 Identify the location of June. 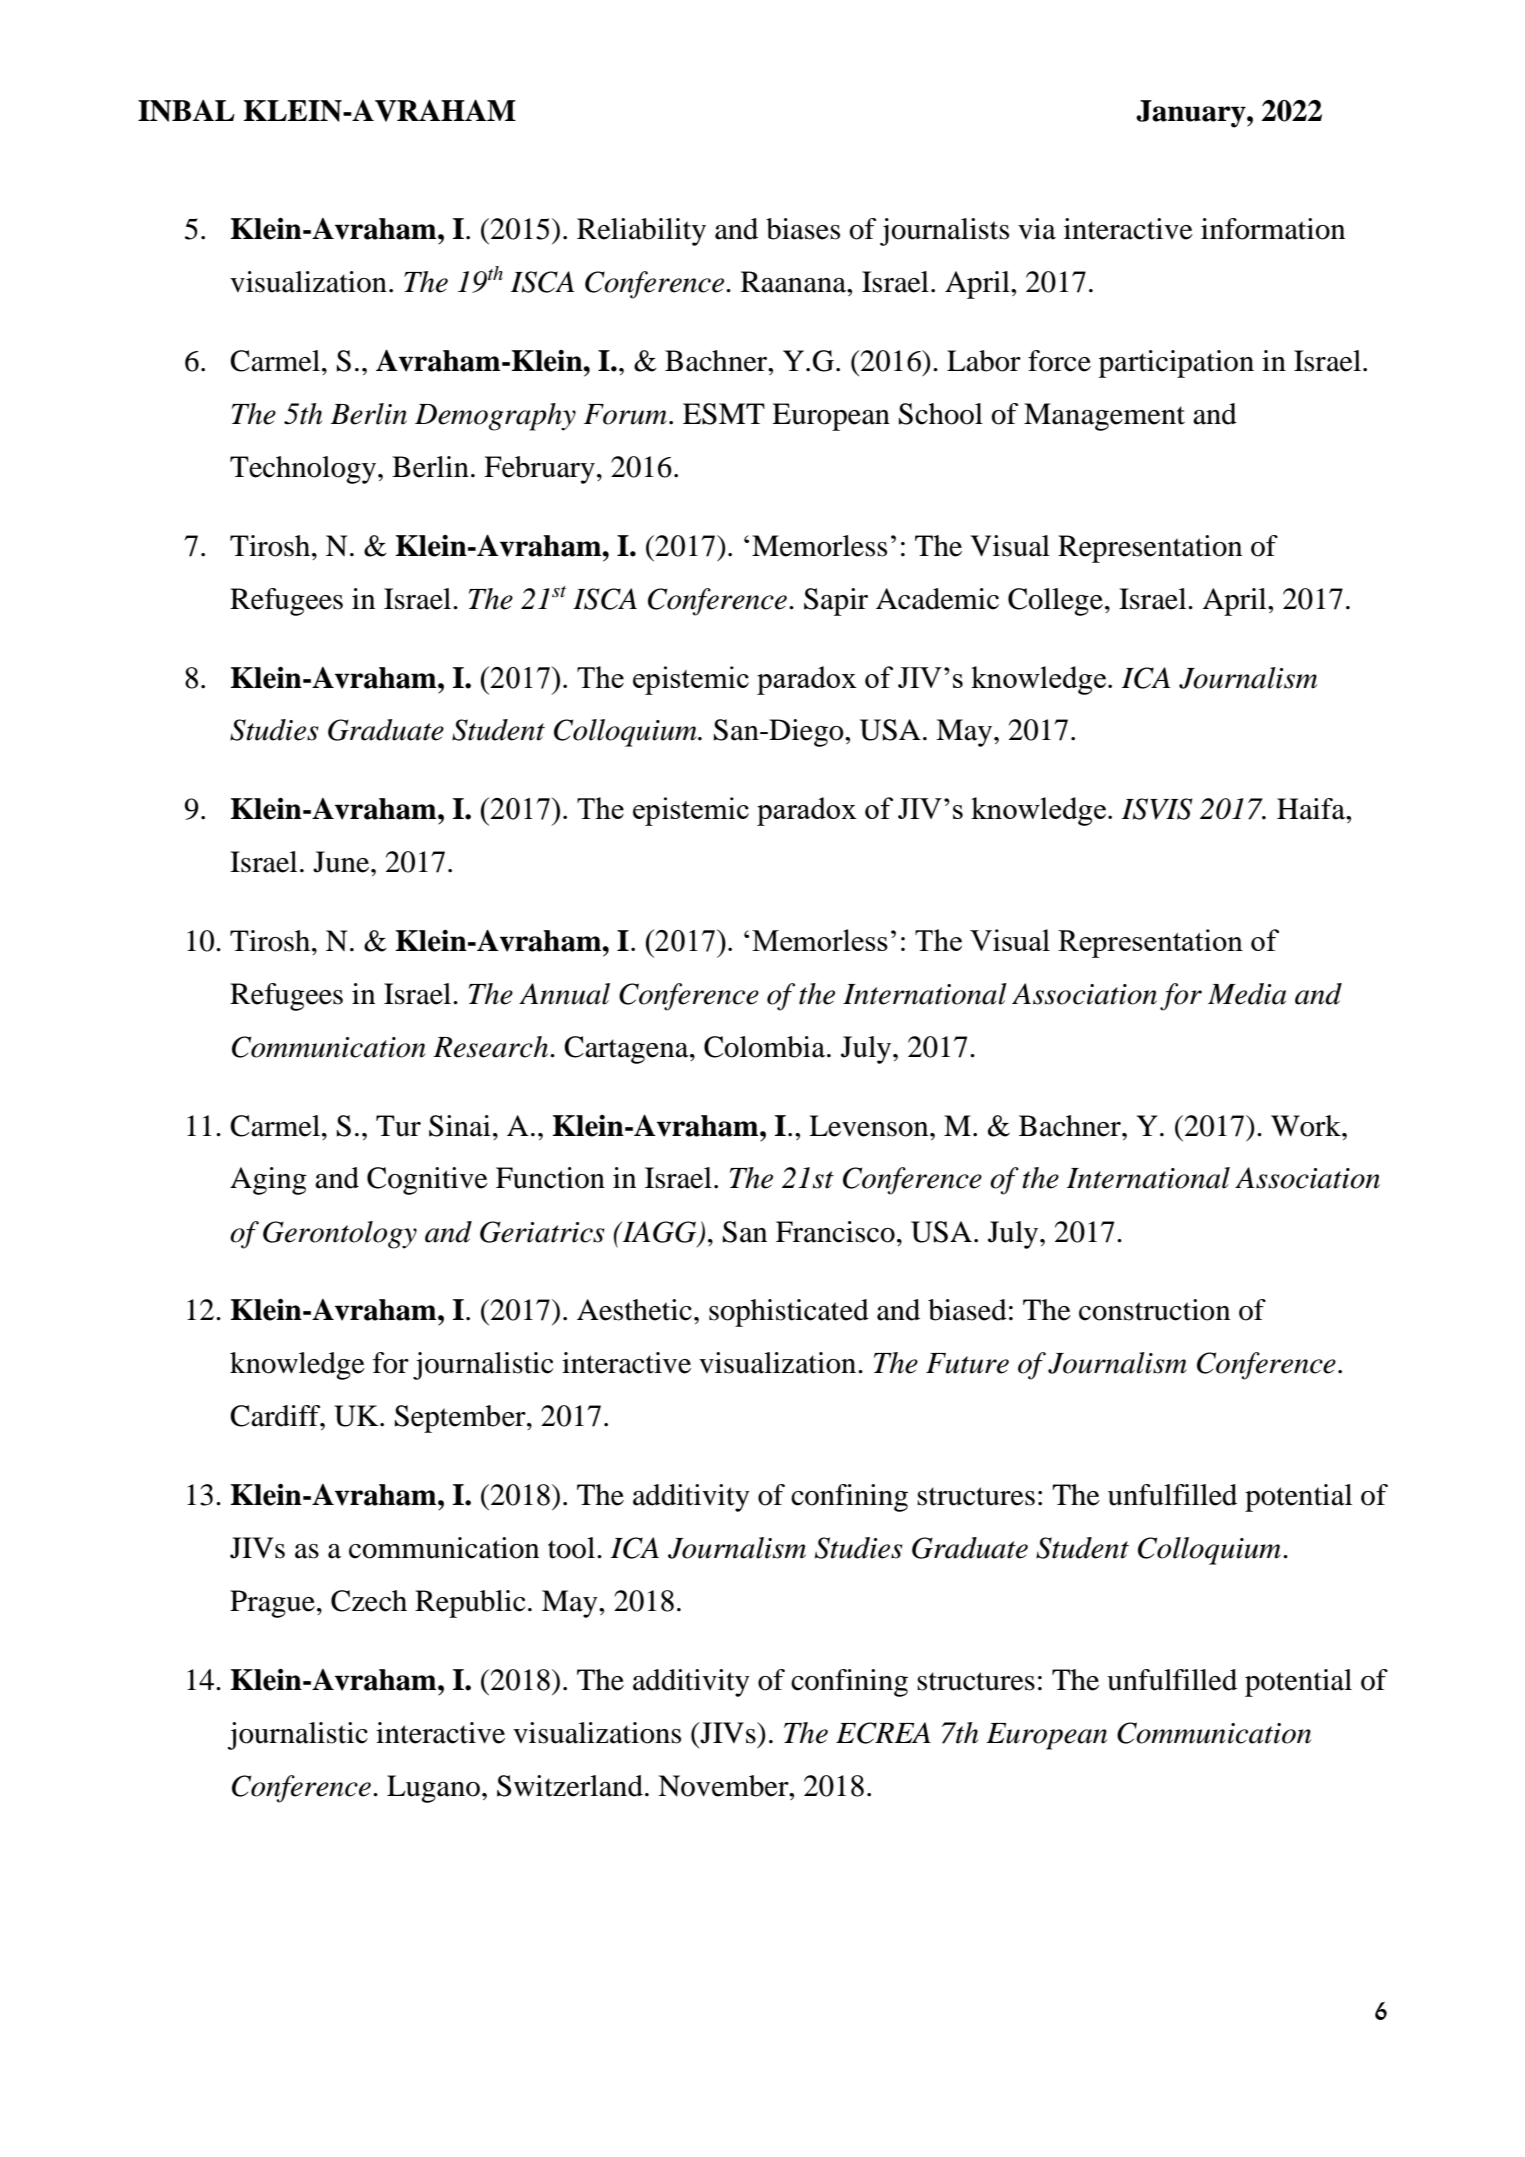
(342, 862).
